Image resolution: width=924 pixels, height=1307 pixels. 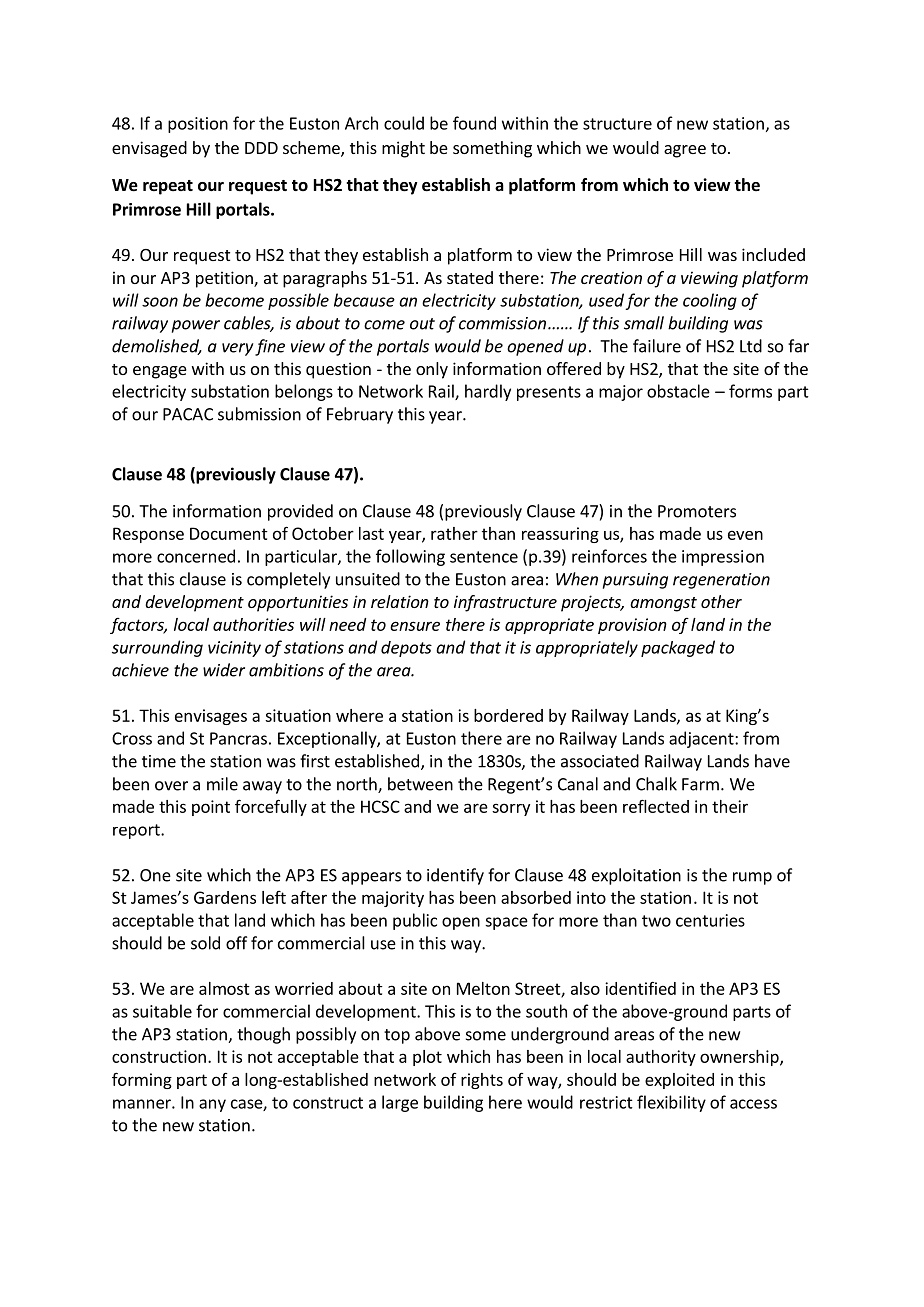 I want to click on point, so click(x=211, y=808).
